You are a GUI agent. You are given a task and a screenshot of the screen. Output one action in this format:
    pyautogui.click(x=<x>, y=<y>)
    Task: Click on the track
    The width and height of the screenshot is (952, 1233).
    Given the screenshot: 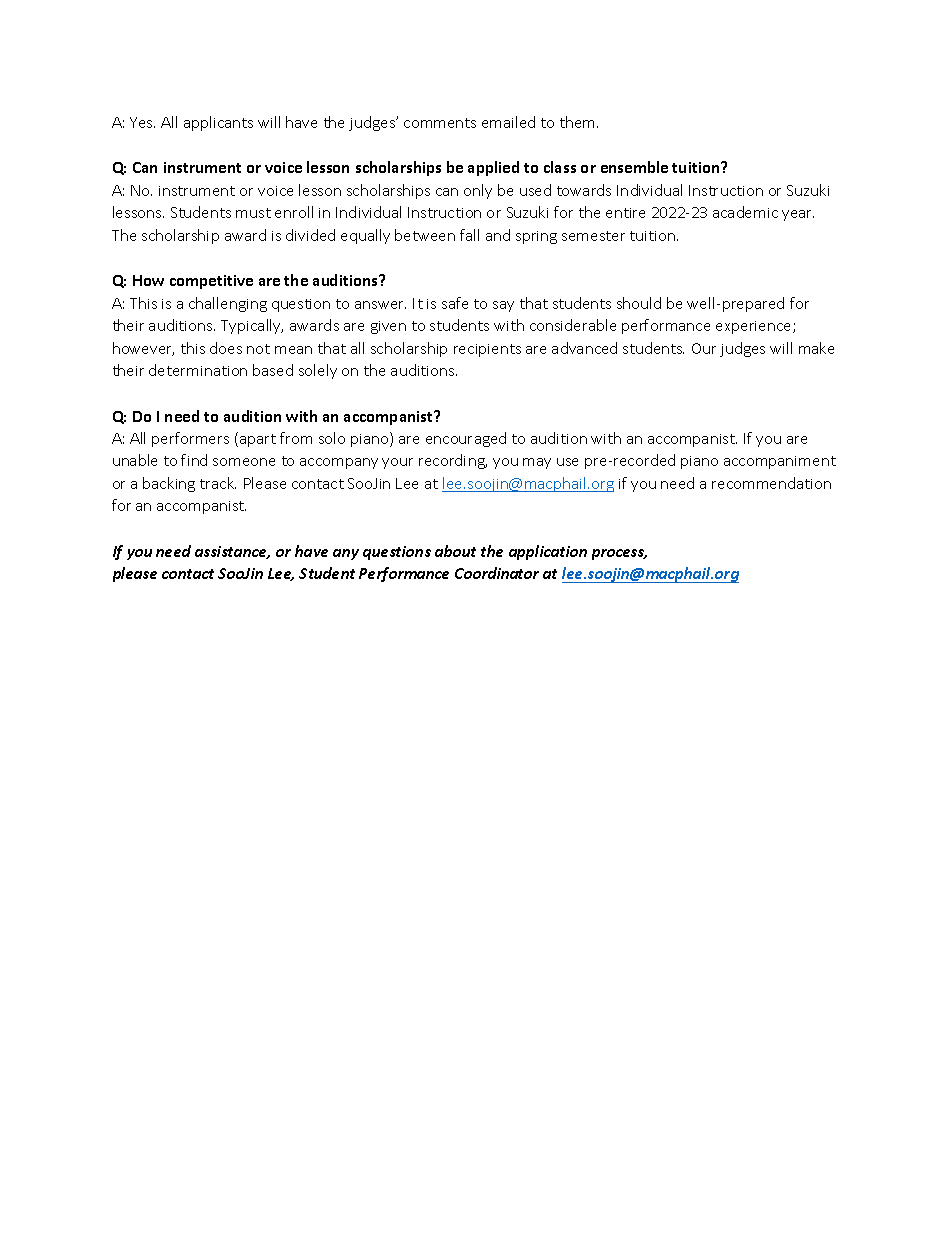 What is the action you would take?
    pyautogui.click(x=218, y=483)
